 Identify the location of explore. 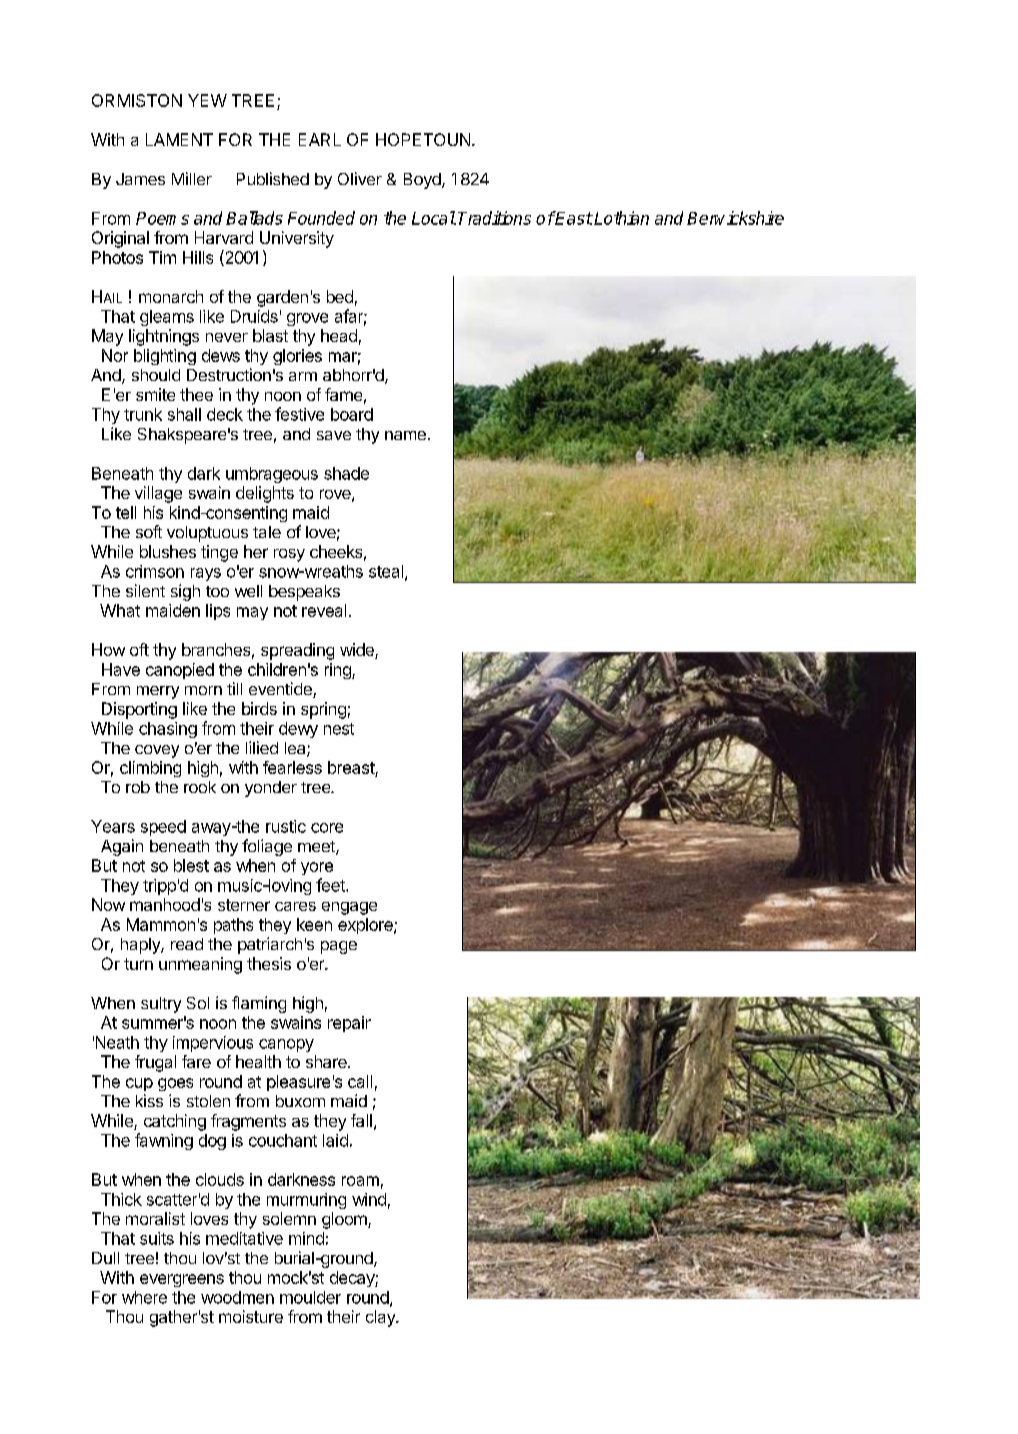
(366, 926).
